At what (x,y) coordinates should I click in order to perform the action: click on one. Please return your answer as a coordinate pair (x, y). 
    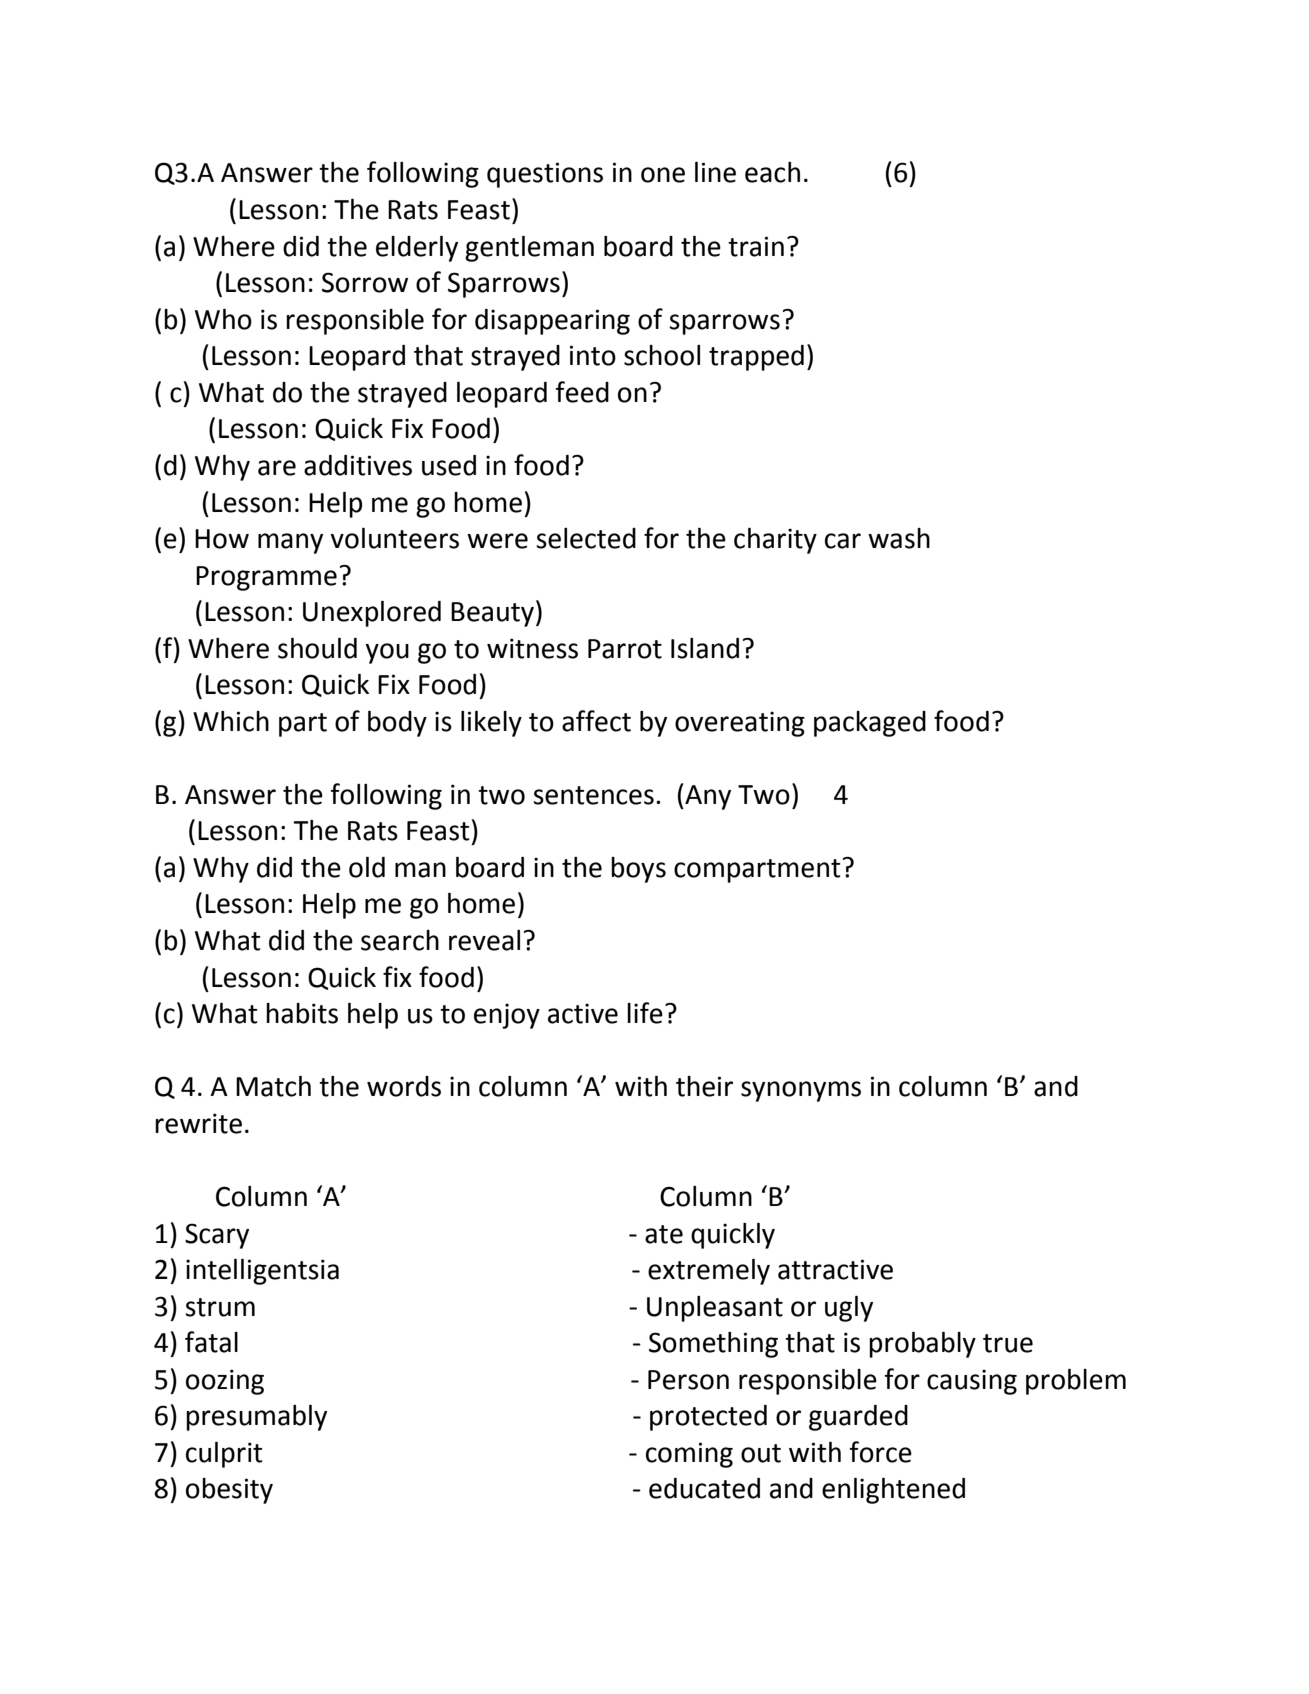
    Looking at the image, I should click on (663, 175).
